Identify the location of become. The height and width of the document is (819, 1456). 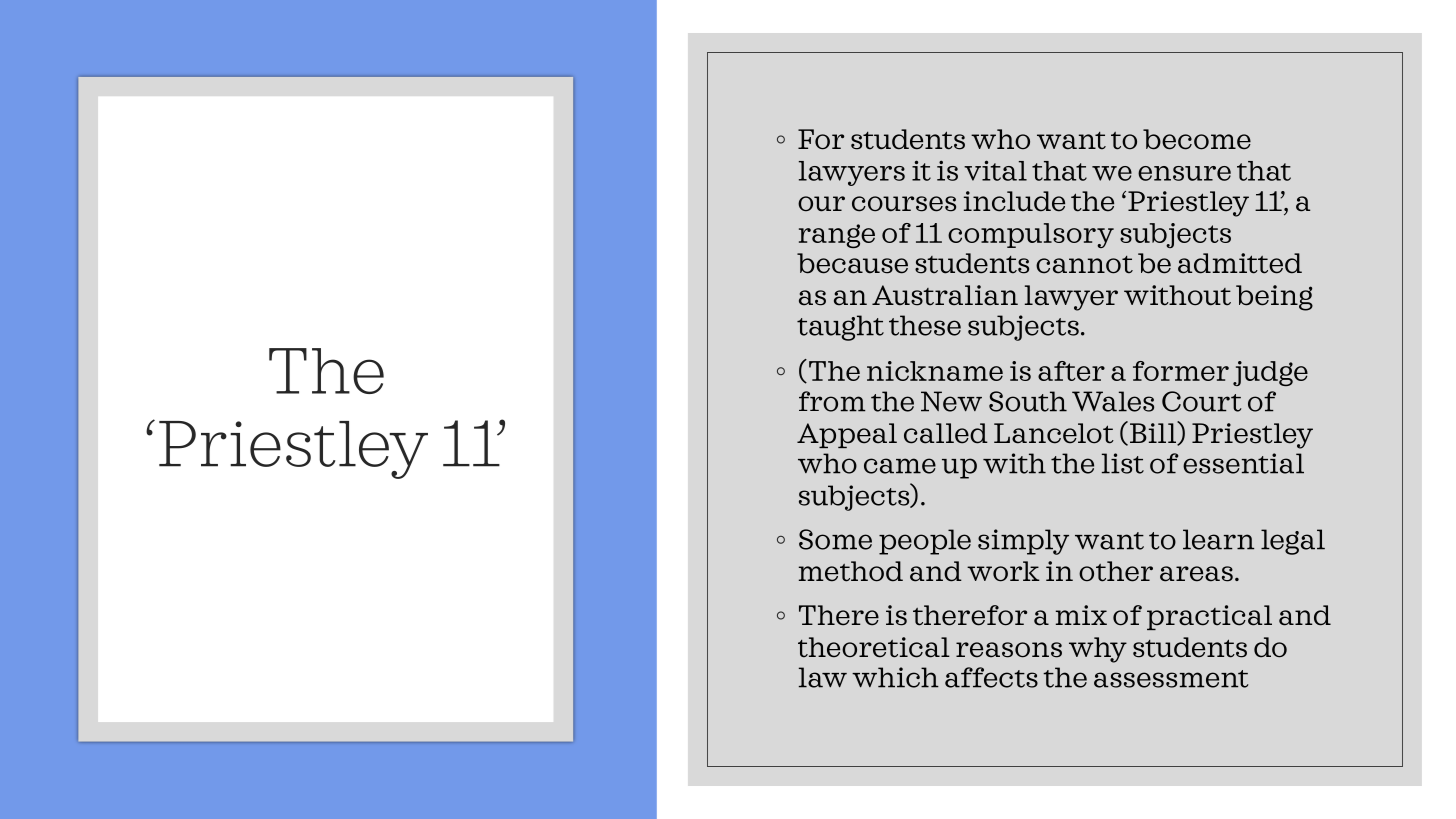
(1197, 139).
